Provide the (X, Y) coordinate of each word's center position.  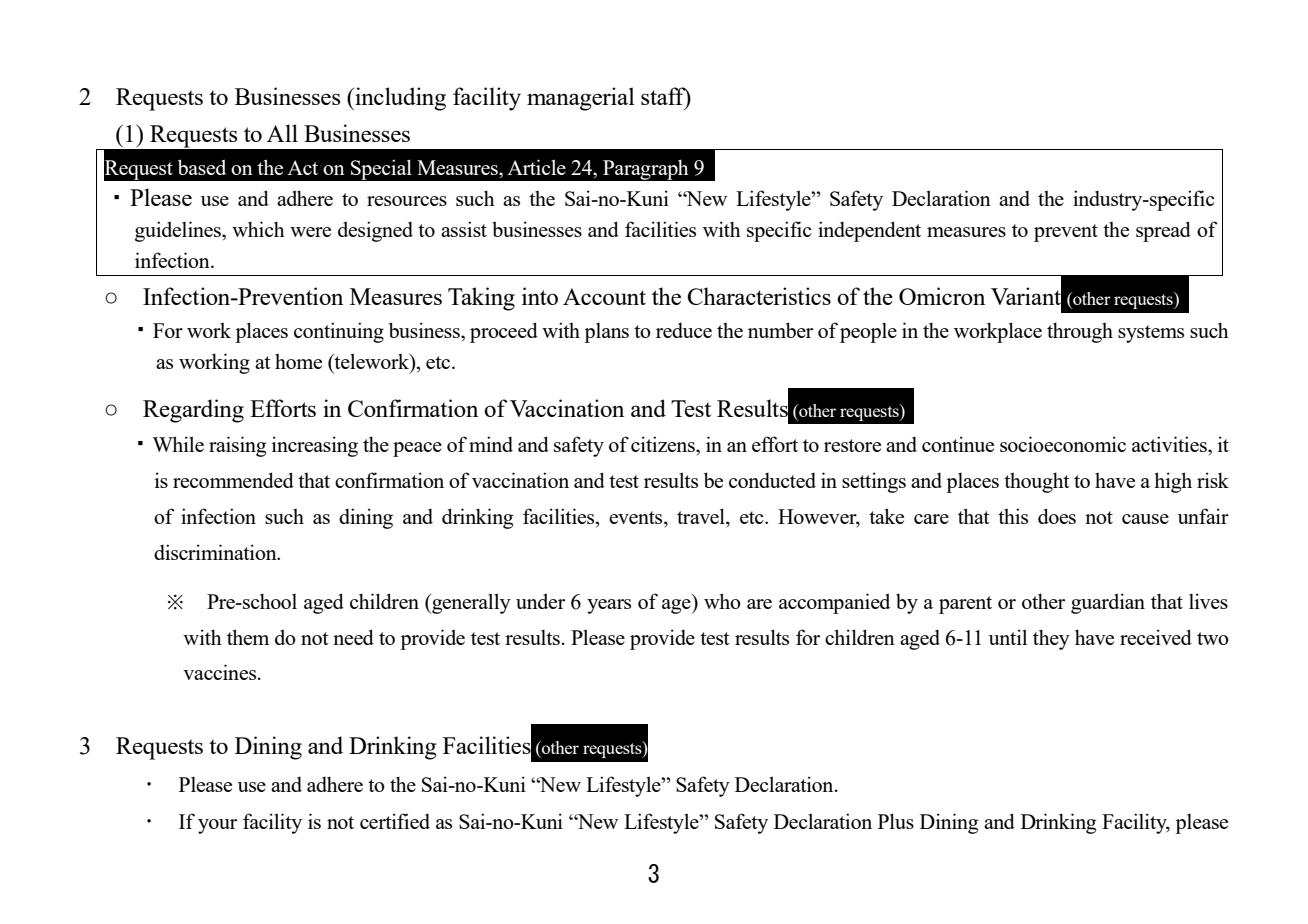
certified (395, 821)
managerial (581, 99)
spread (1163, 231)
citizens (664, 444)
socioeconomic (1063, 444)
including (399, 99)
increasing (315, 446)
